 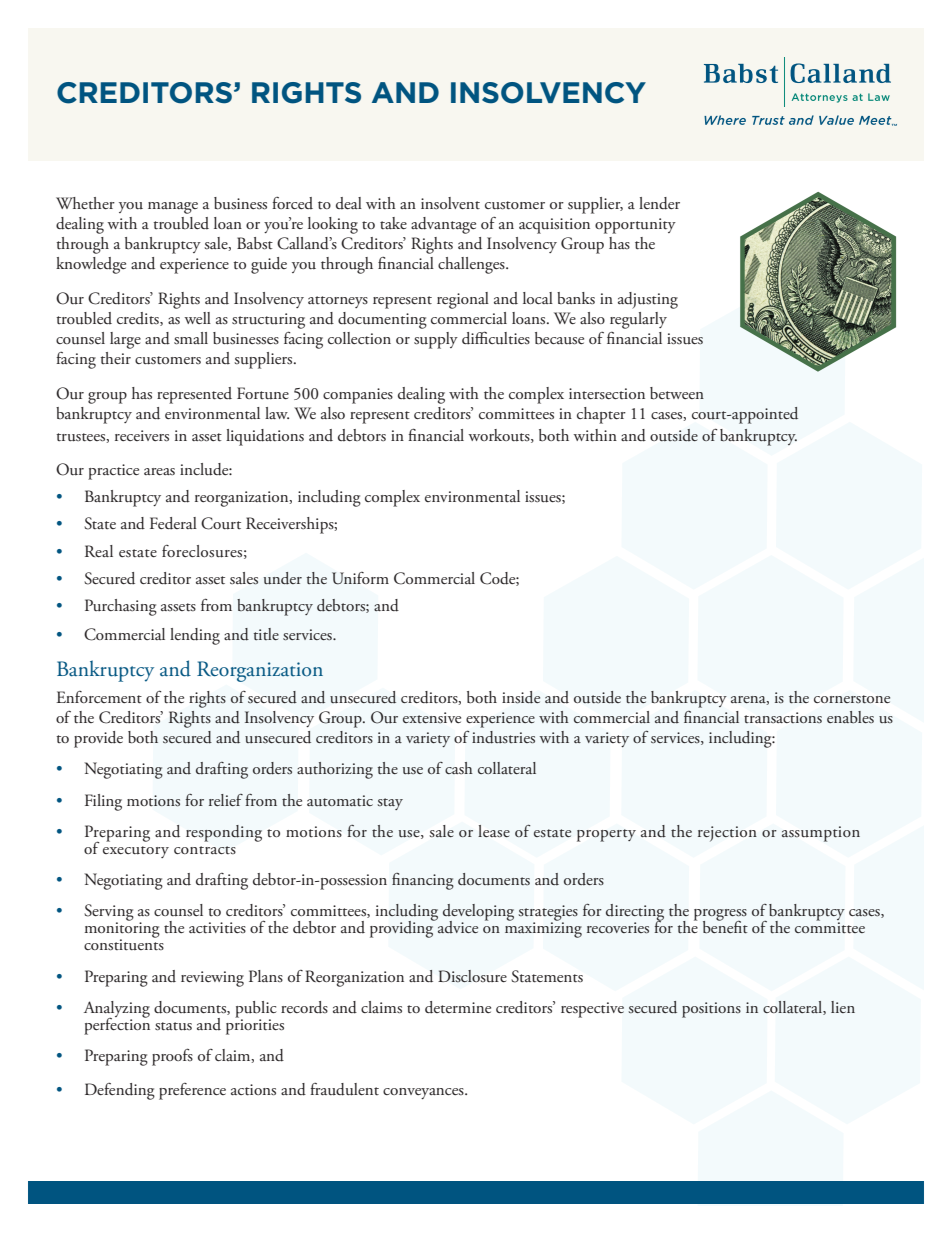 What do you see at coordinates (521, 697) in the image?
I see `inside` at bounding box center [521, 697].
